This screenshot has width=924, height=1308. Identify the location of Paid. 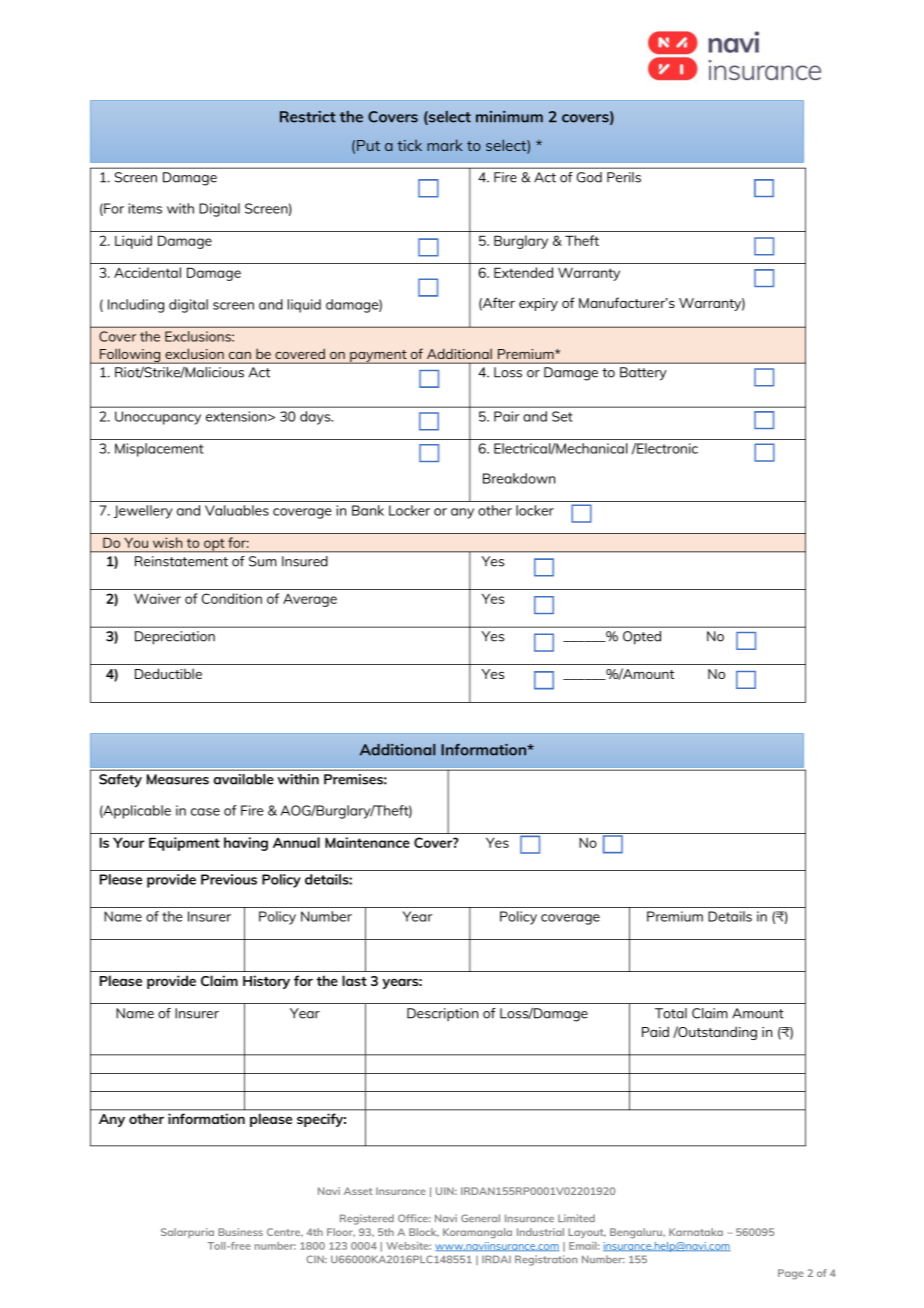
(655, 1031).
